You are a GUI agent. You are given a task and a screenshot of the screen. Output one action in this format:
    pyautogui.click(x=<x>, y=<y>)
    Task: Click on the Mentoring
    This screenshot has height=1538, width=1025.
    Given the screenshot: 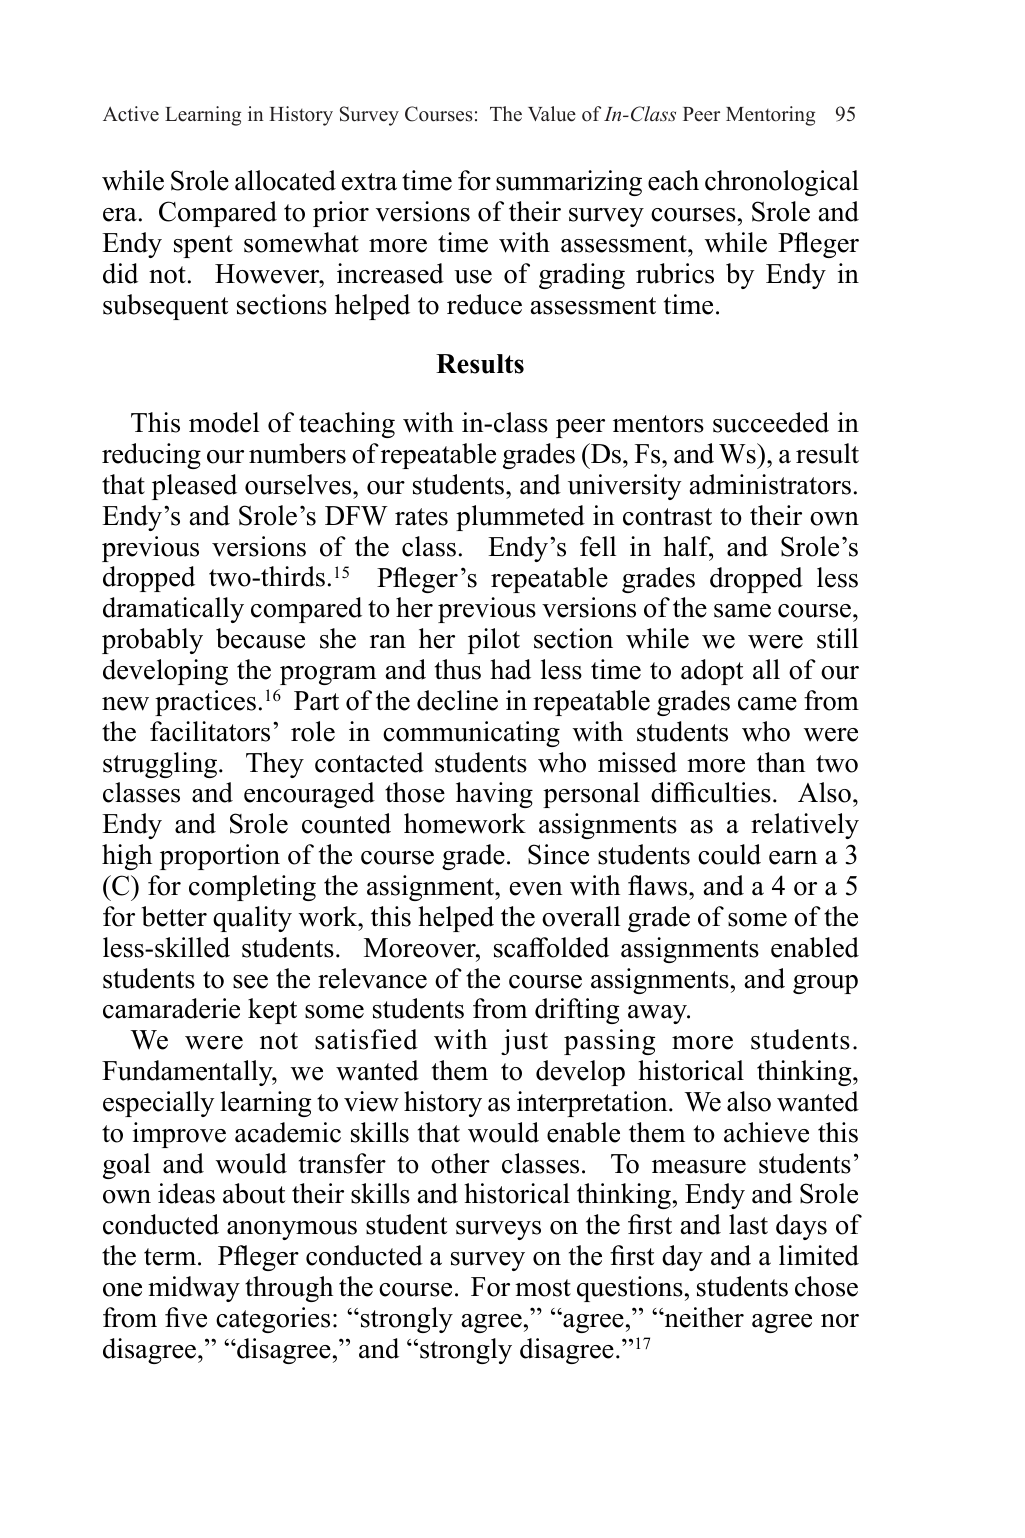 What is the action you would take?
    pyautogui.click(x=770, y=116)
